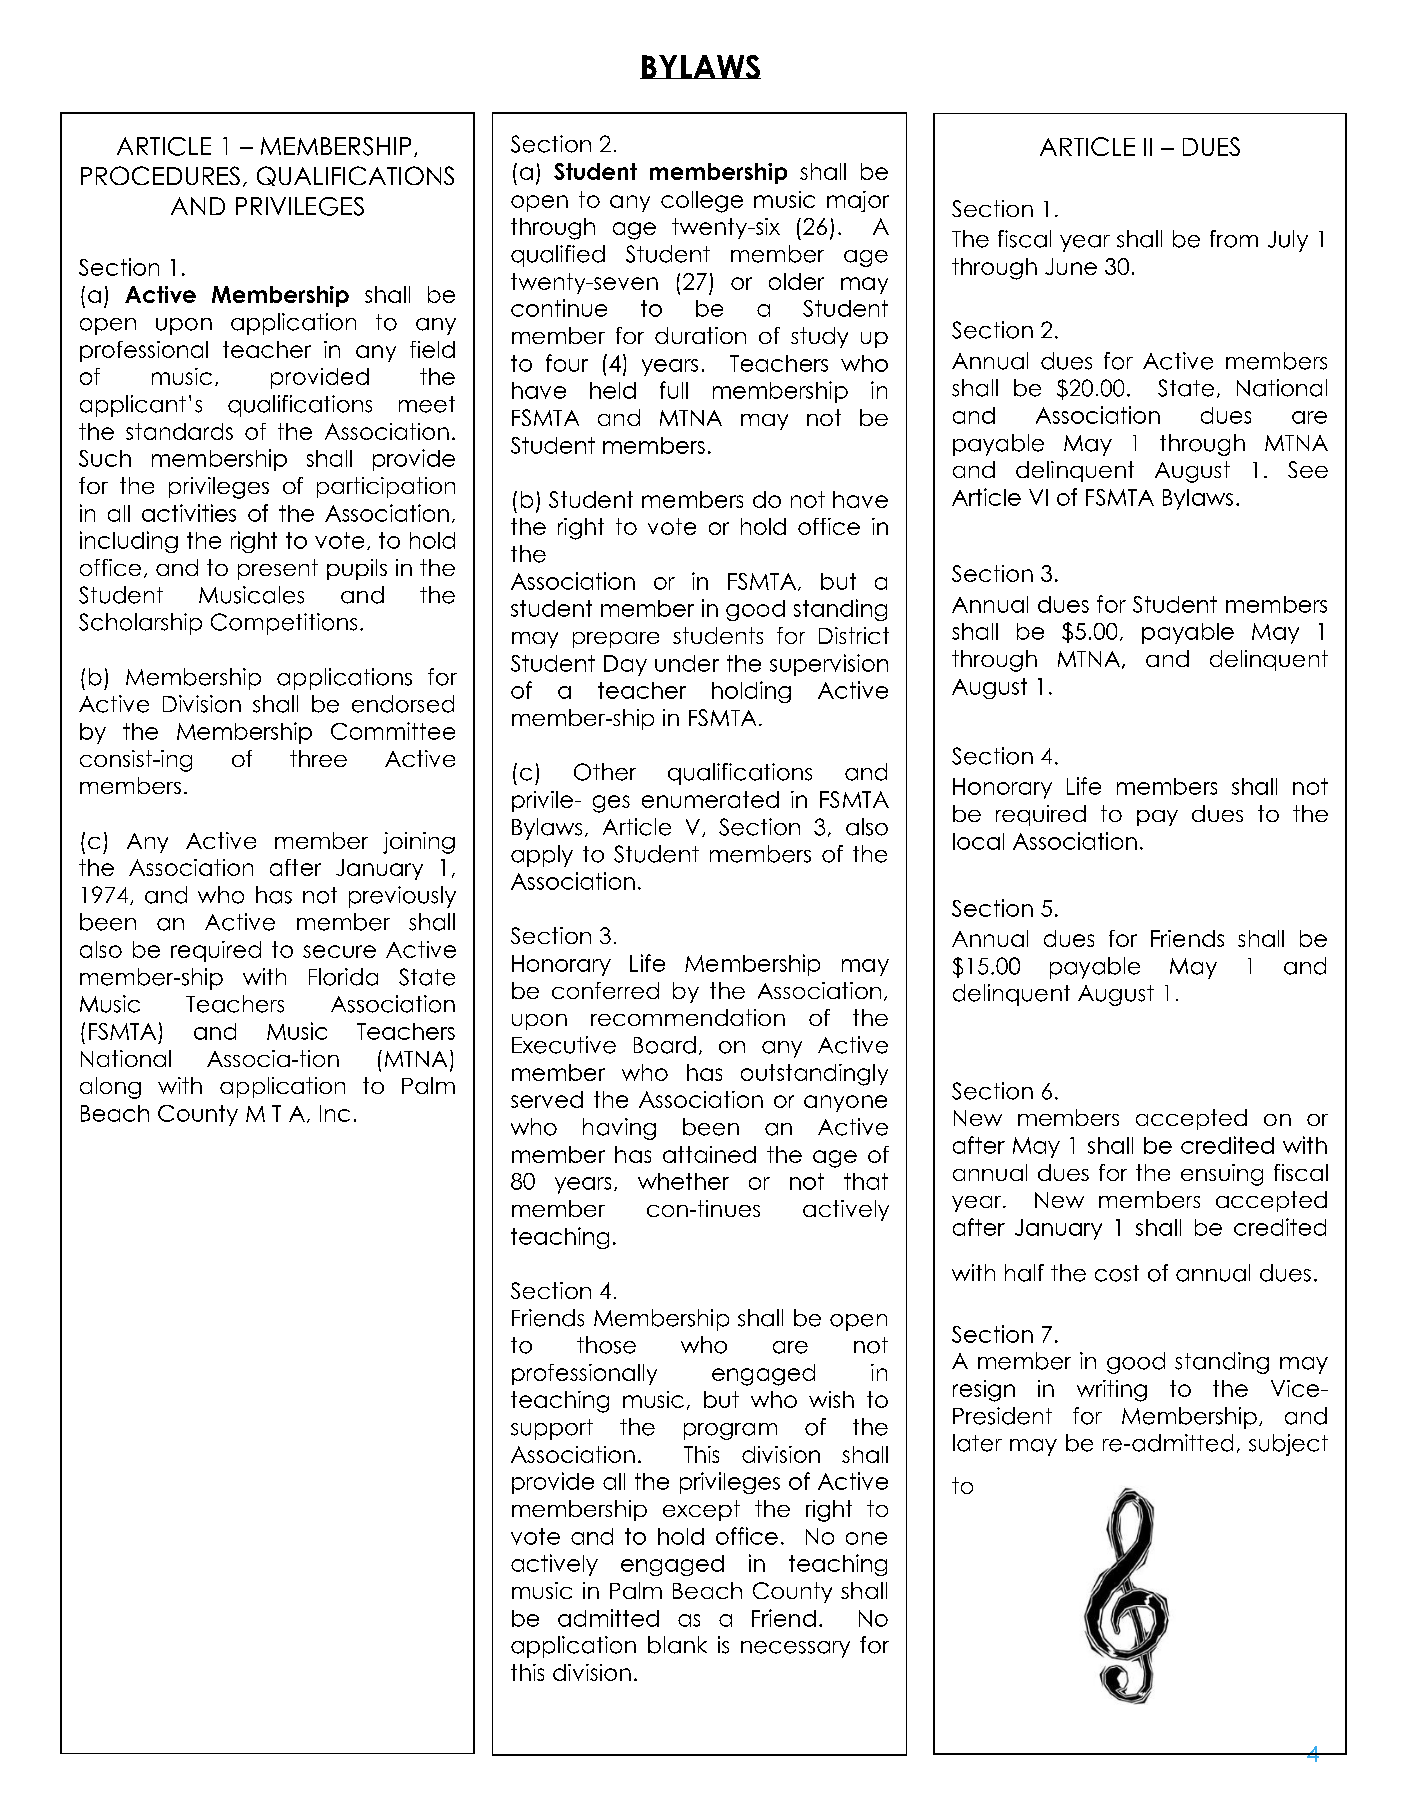 Image resolution: width=1401 pixels, height=1813 pixels. I want to click on PROCEDURES, so click(160, 175).
